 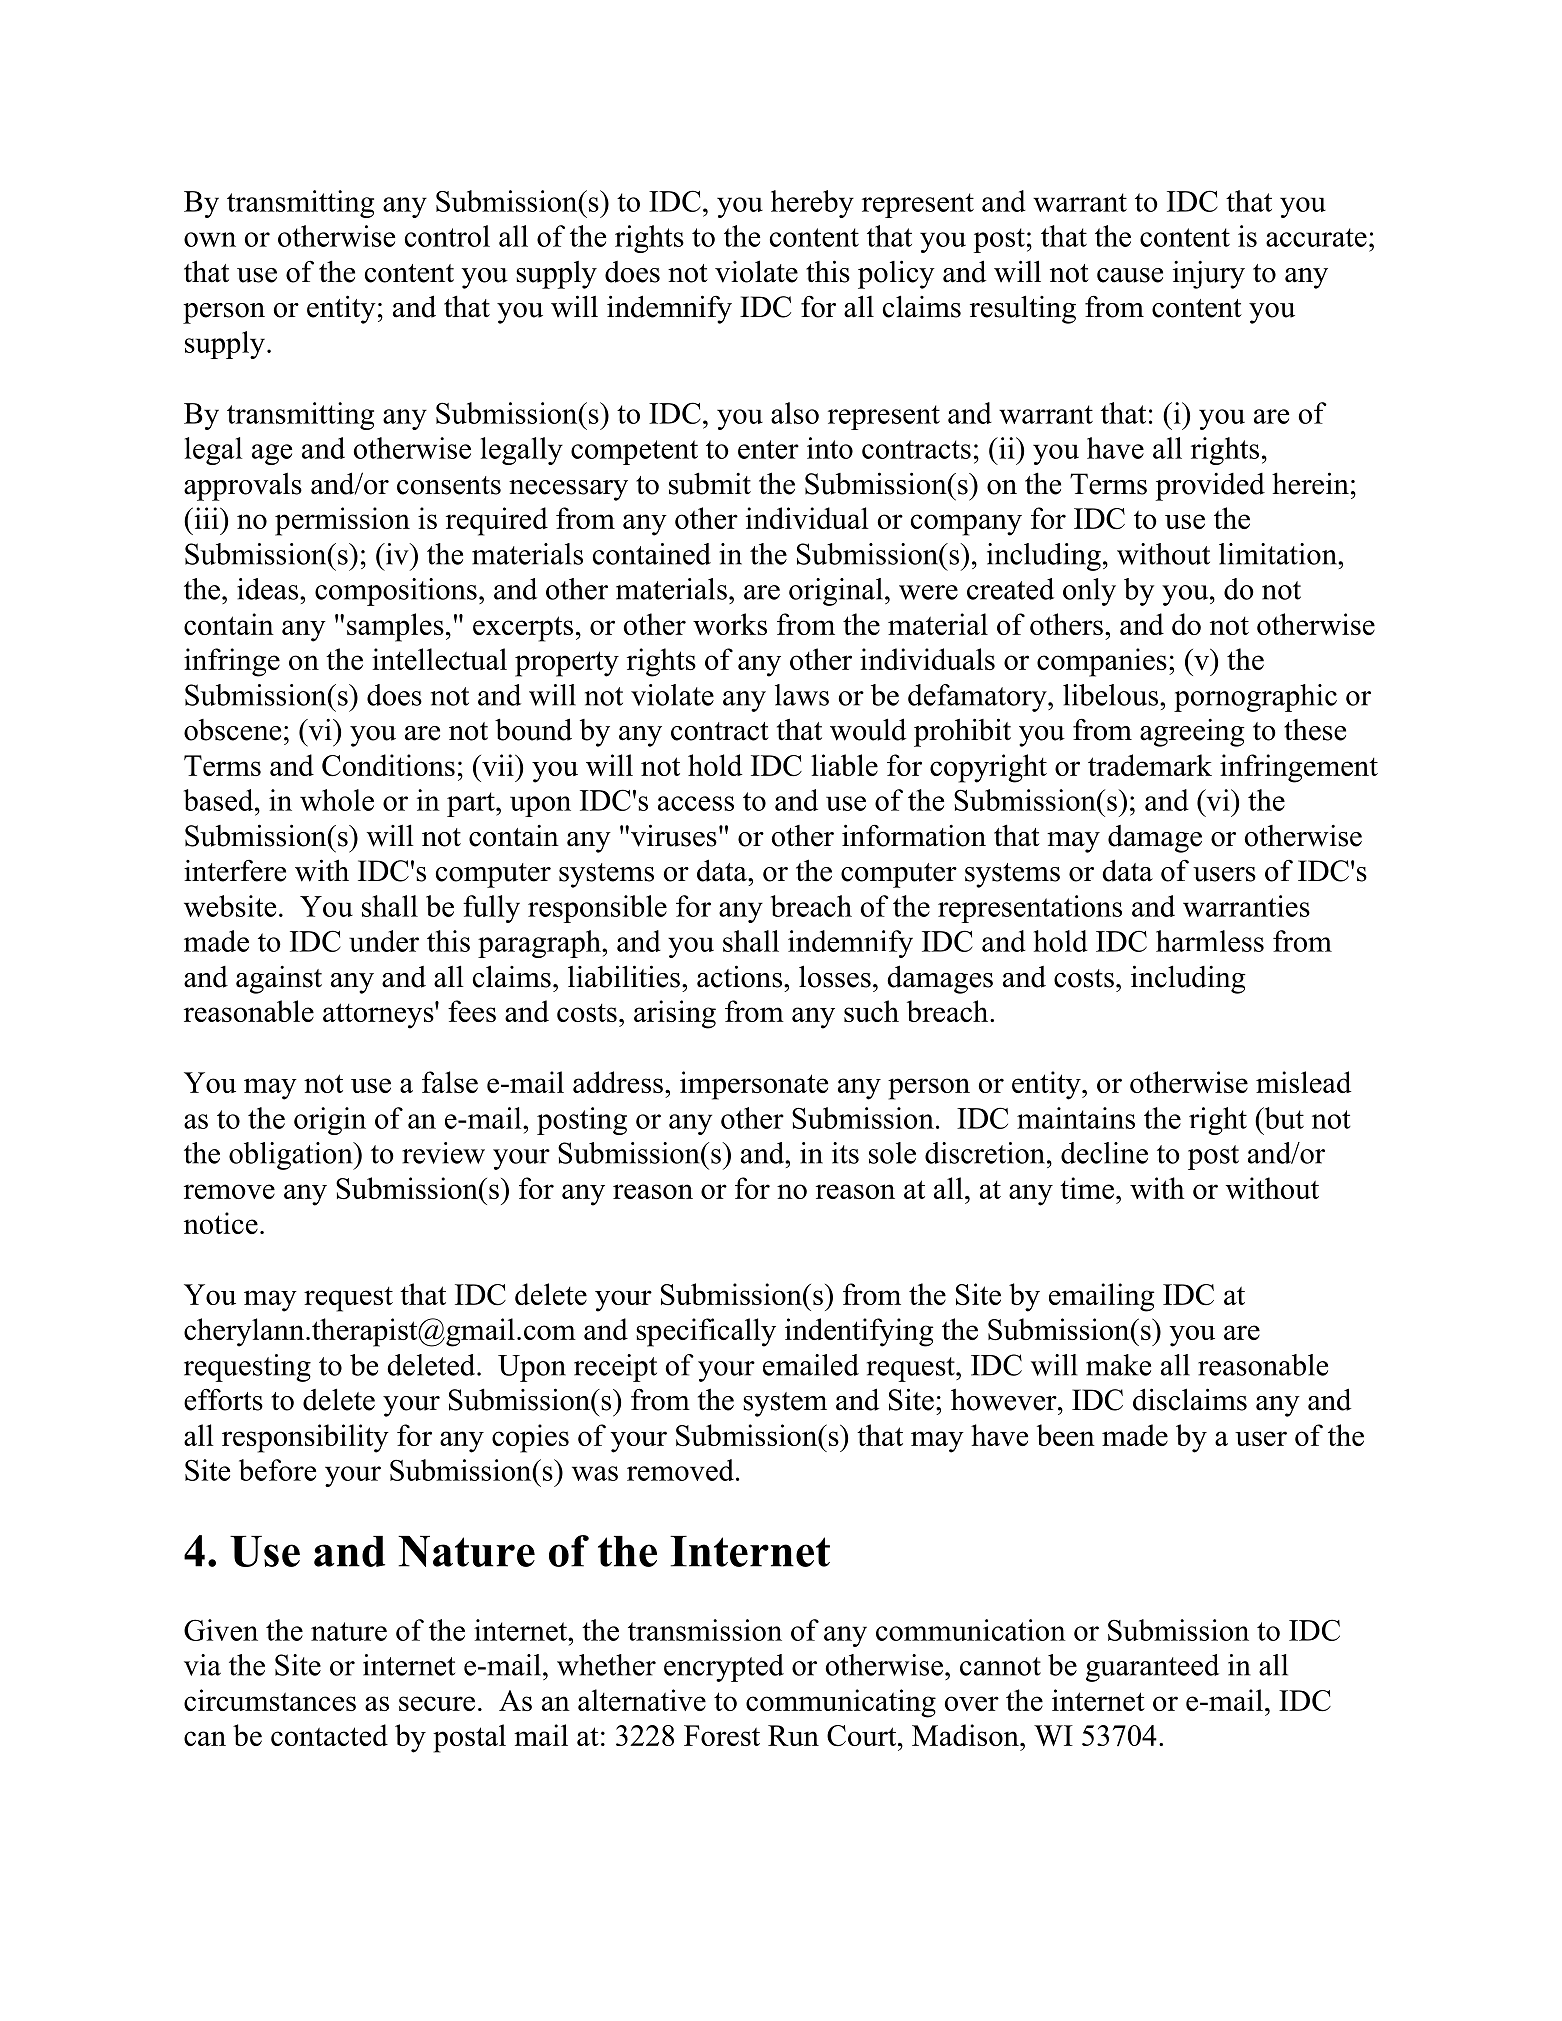 What do you see at coordinates (1087, 1188) in the screenshot?
I see `time` at bounding box center [1087, 1188].
